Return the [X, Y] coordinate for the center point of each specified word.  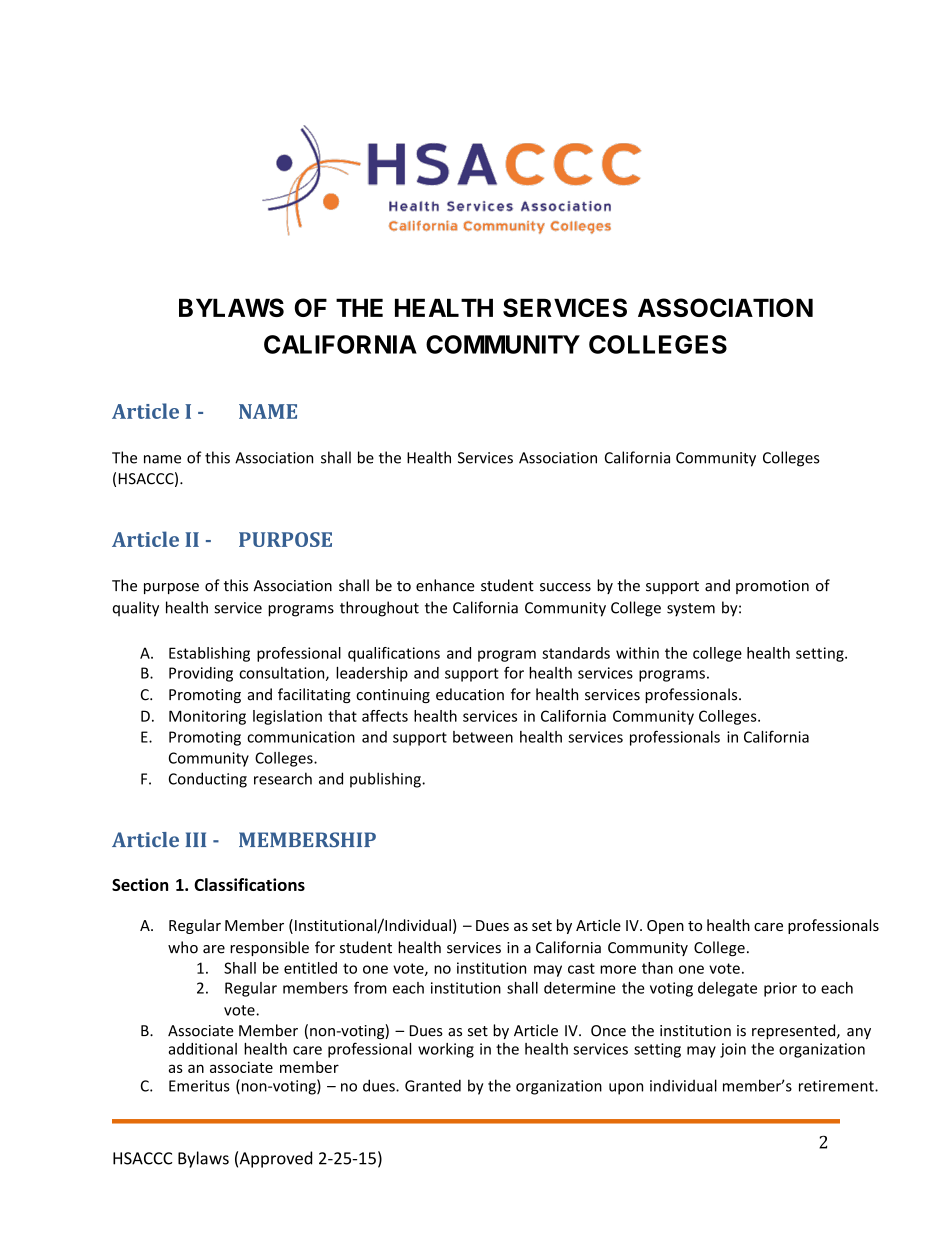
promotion [772, 587]
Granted [433, 1085]
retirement [837, 1086]
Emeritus [199, 1086]
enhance [445, 585]
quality [136, 609]
